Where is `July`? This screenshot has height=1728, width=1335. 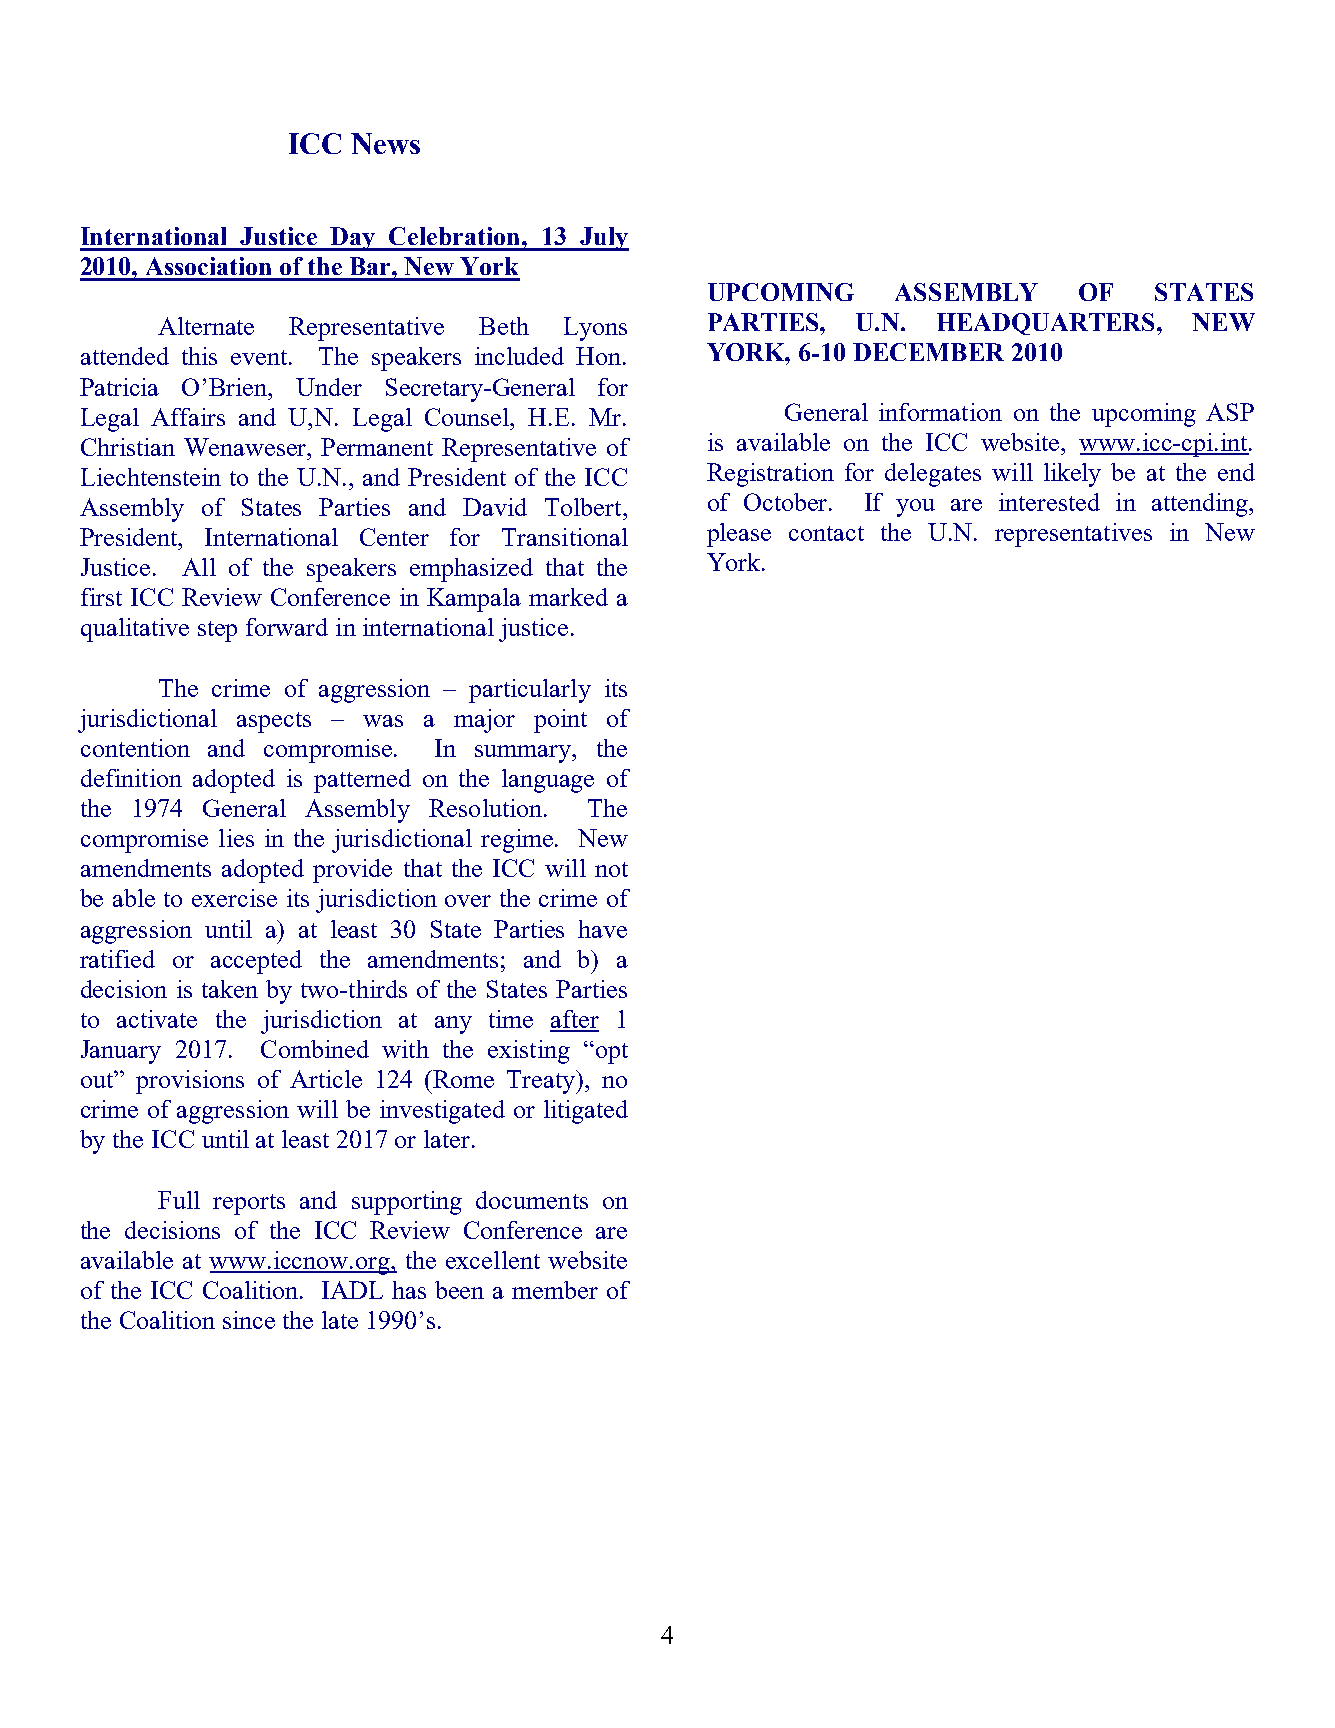 July is located at coordinates (603, 239).
